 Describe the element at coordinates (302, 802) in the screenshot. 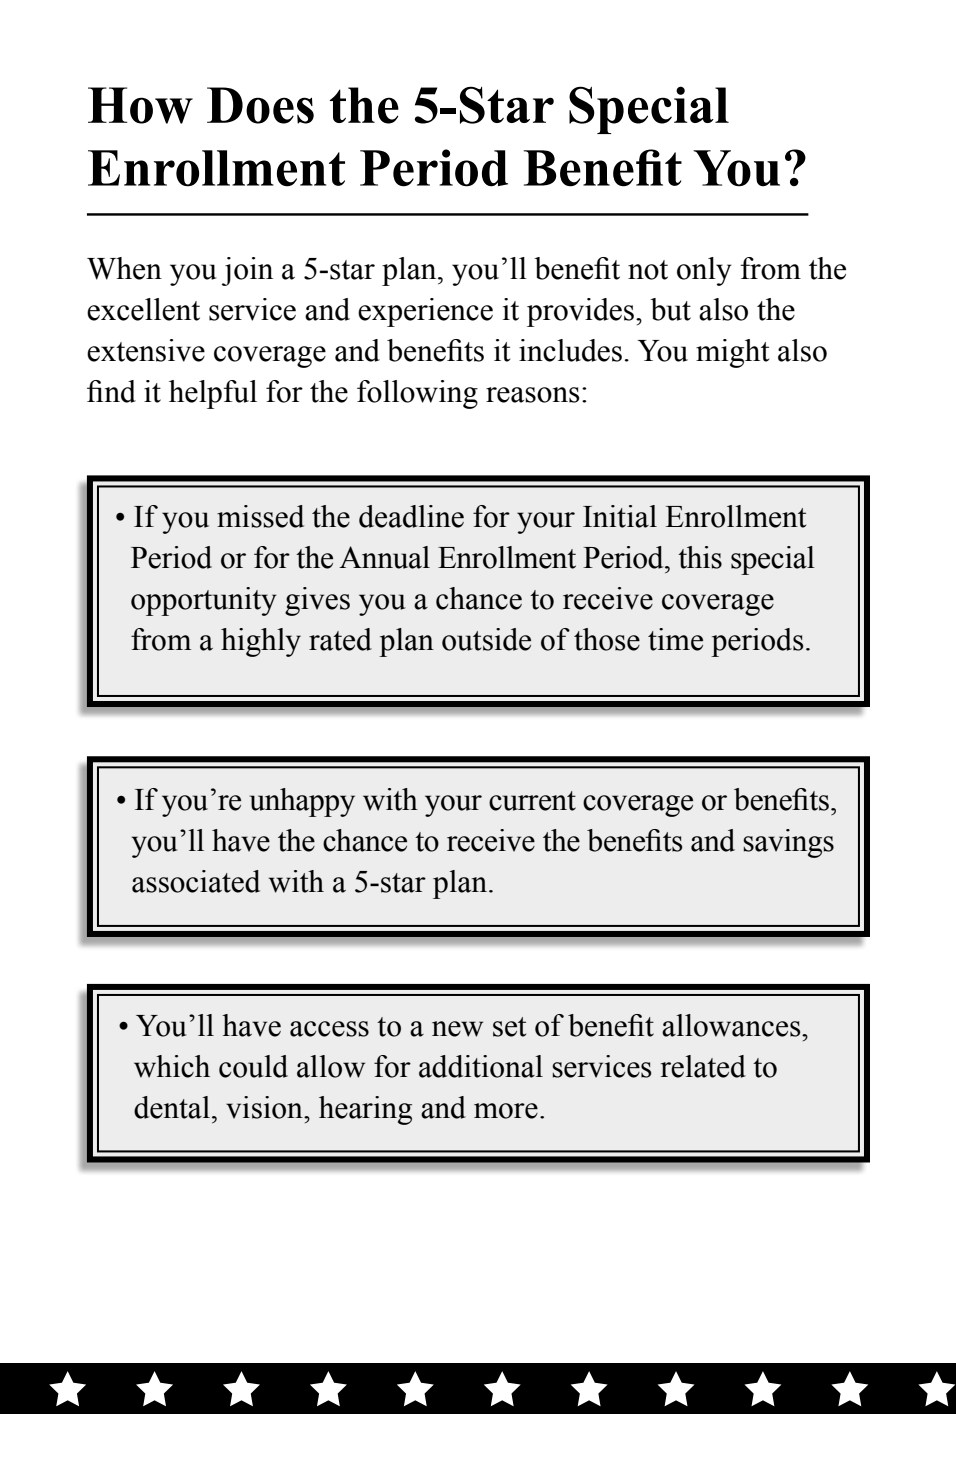

I see `unhappy` at that location.
